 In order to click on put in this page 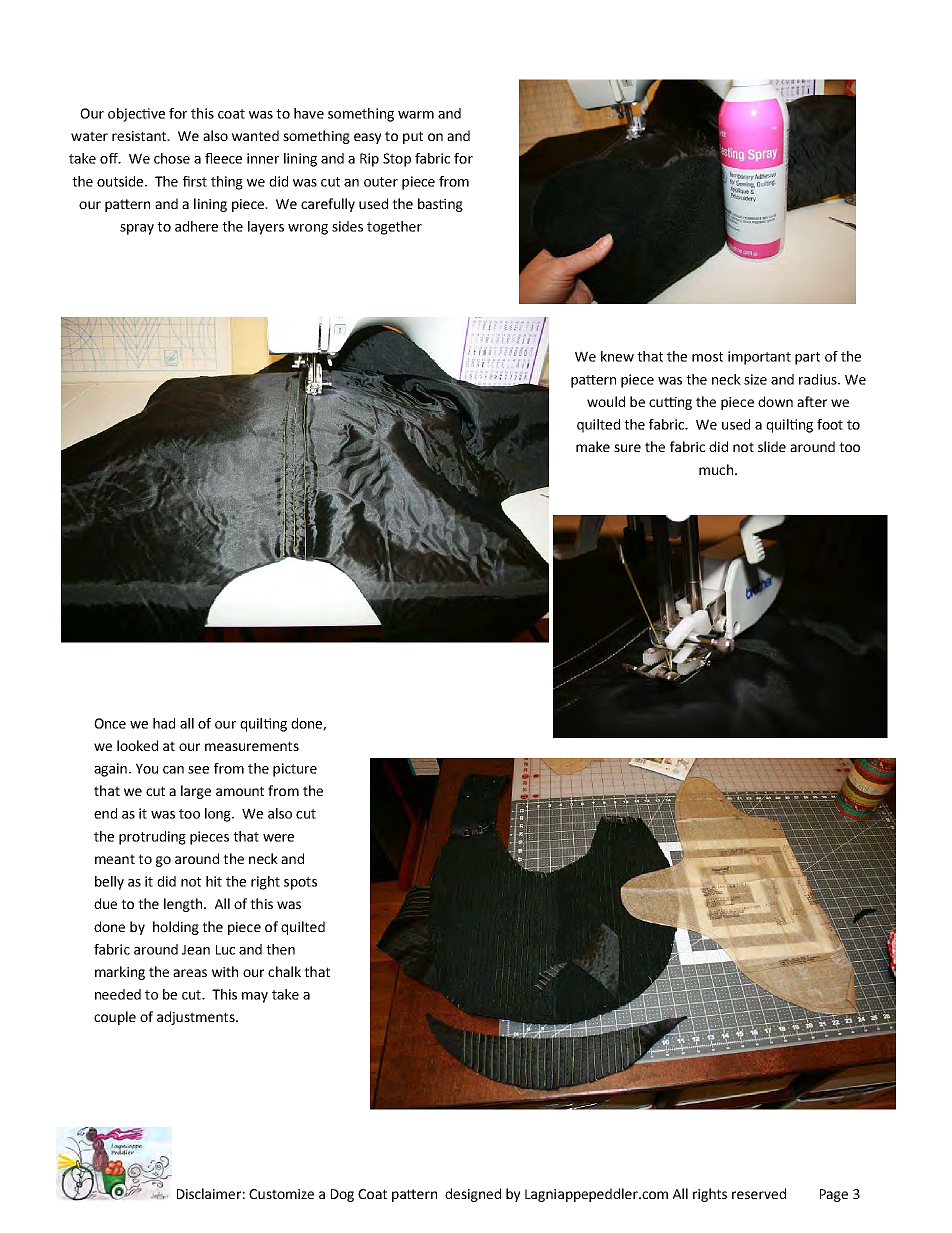, I will do `click(413, 137)`.
